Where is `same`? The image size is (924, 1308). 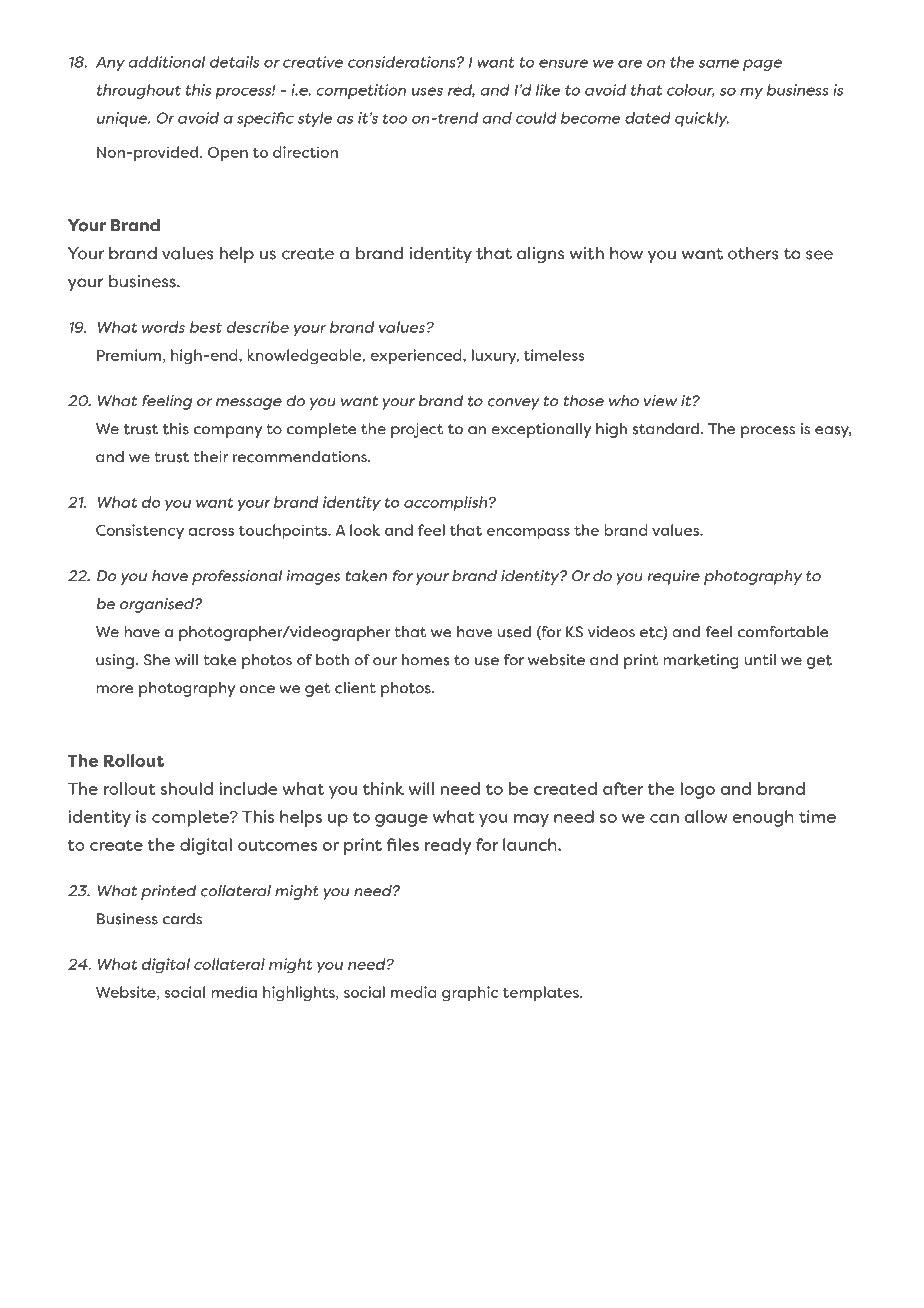
same is located at coordinates (719, 63).
